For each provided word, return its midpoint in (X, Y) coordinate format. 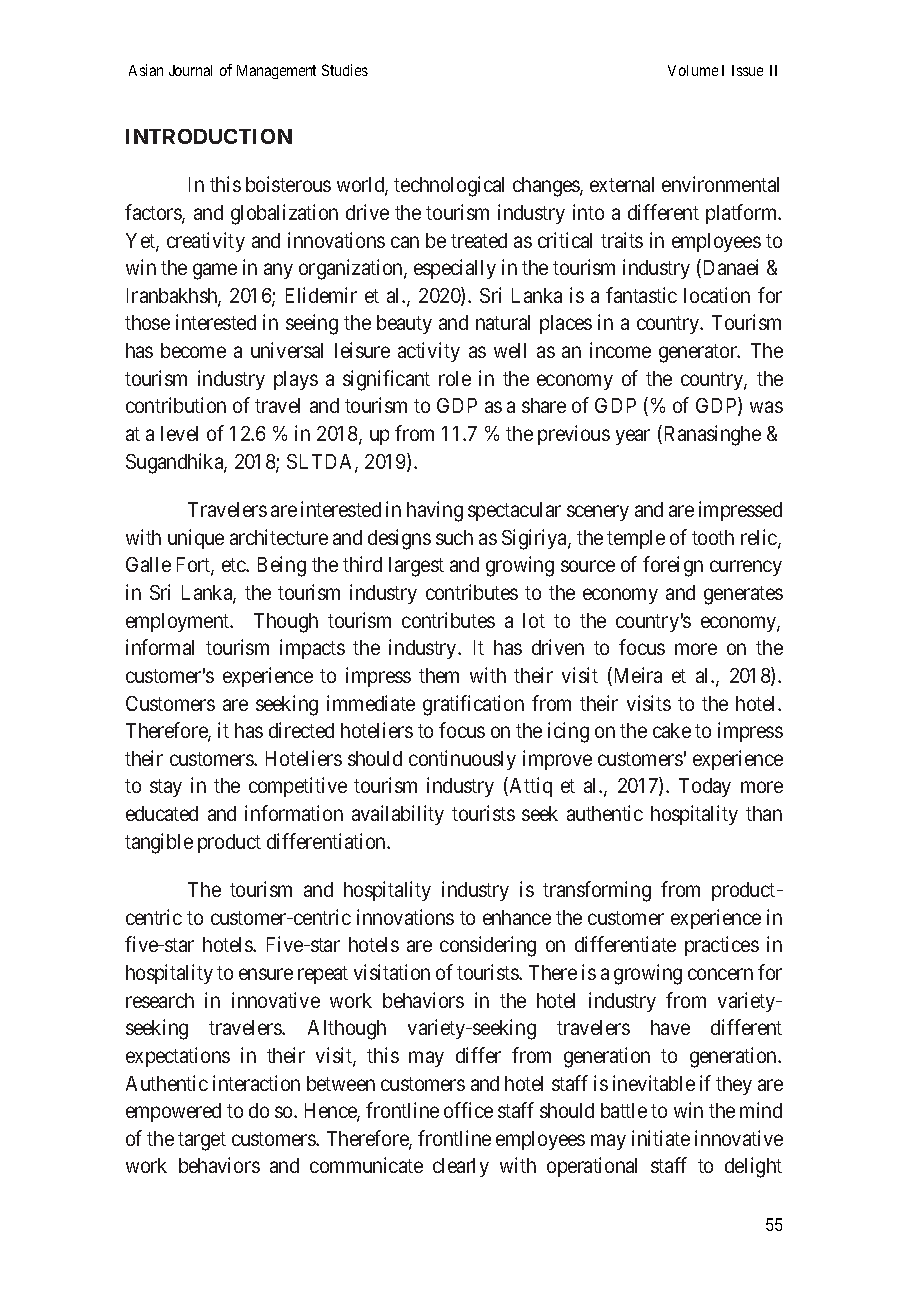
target (202, 1141)
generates (743, 595)
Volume (693, 70)
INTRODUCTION (209, 136)
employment (179, 622)
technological (449, 186)
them (439, 675)
